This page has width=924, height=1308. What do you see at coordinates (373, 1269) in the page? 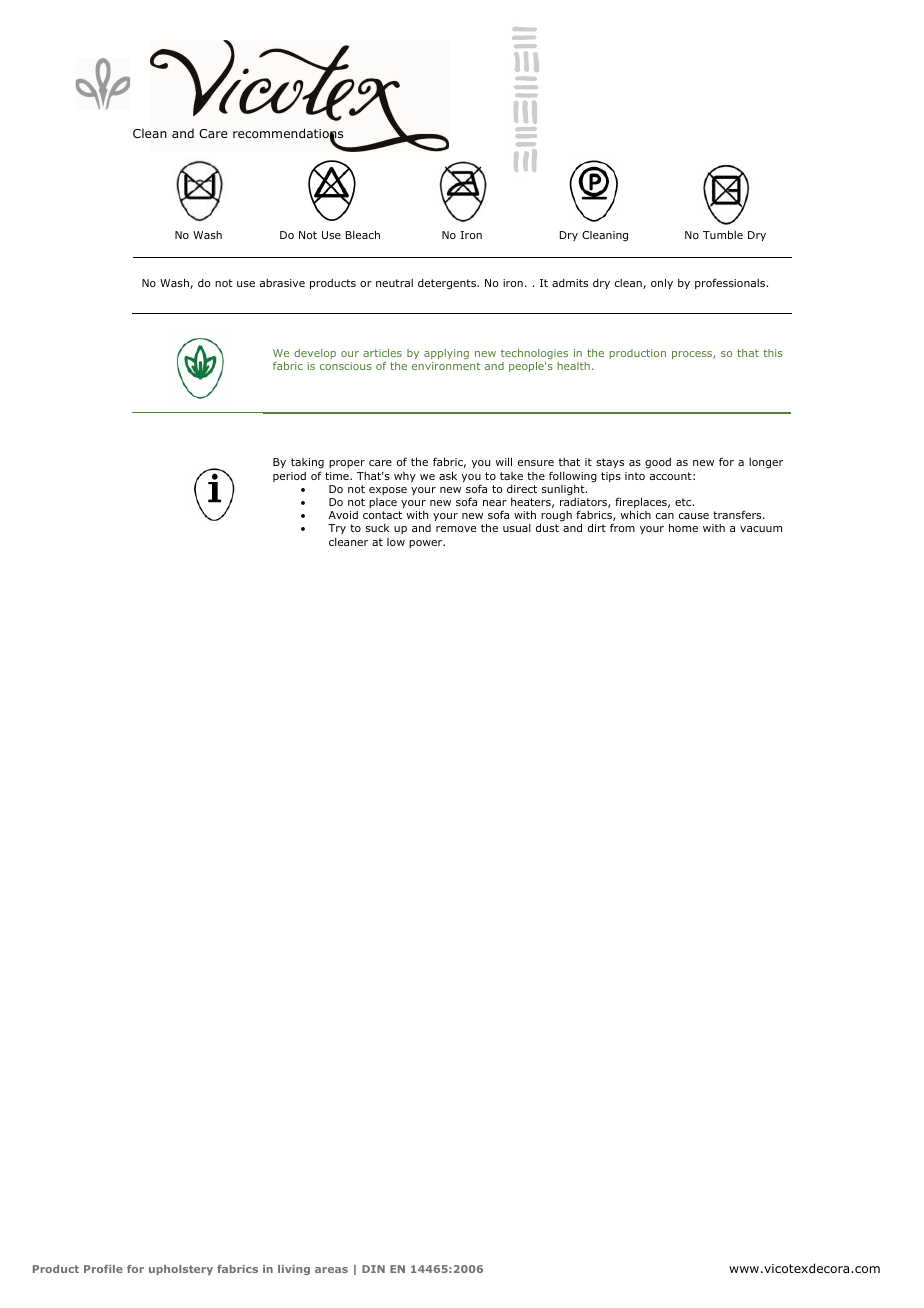
I see `DIN` at bounding box center [373, 1269].
